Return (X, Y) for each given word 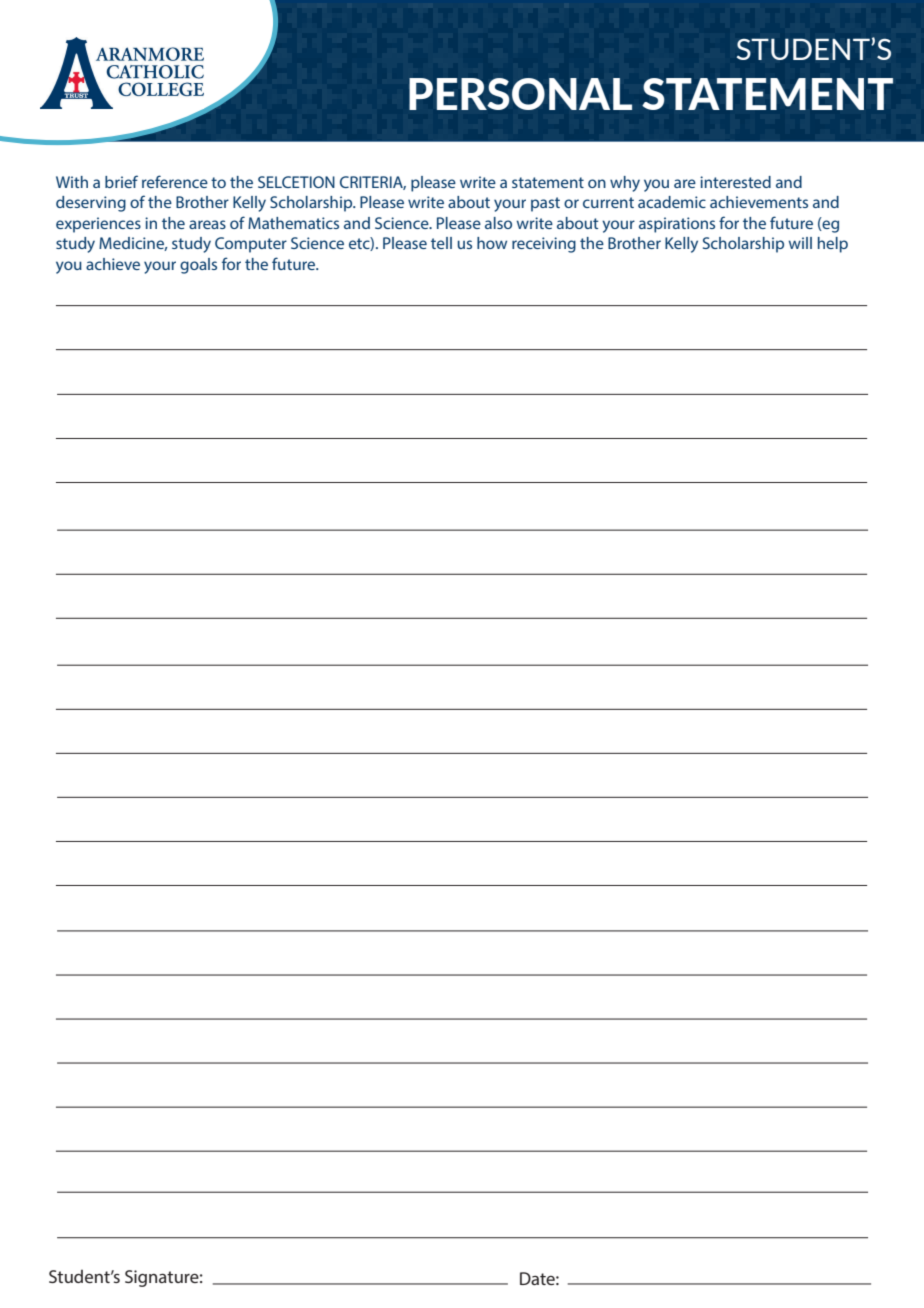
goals (198, 266)
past (545, 204)
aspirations (677, 225)
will (800, 243)
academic (672, 202)
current (608, 202)
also (498, 223)
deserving (91, 204)
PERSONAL (520, 94)
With (72, 182)
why (625, 184)
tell (441, 243)
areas (207, 224)
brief (121, 181)
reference (175, 181)
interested (735, 182)
